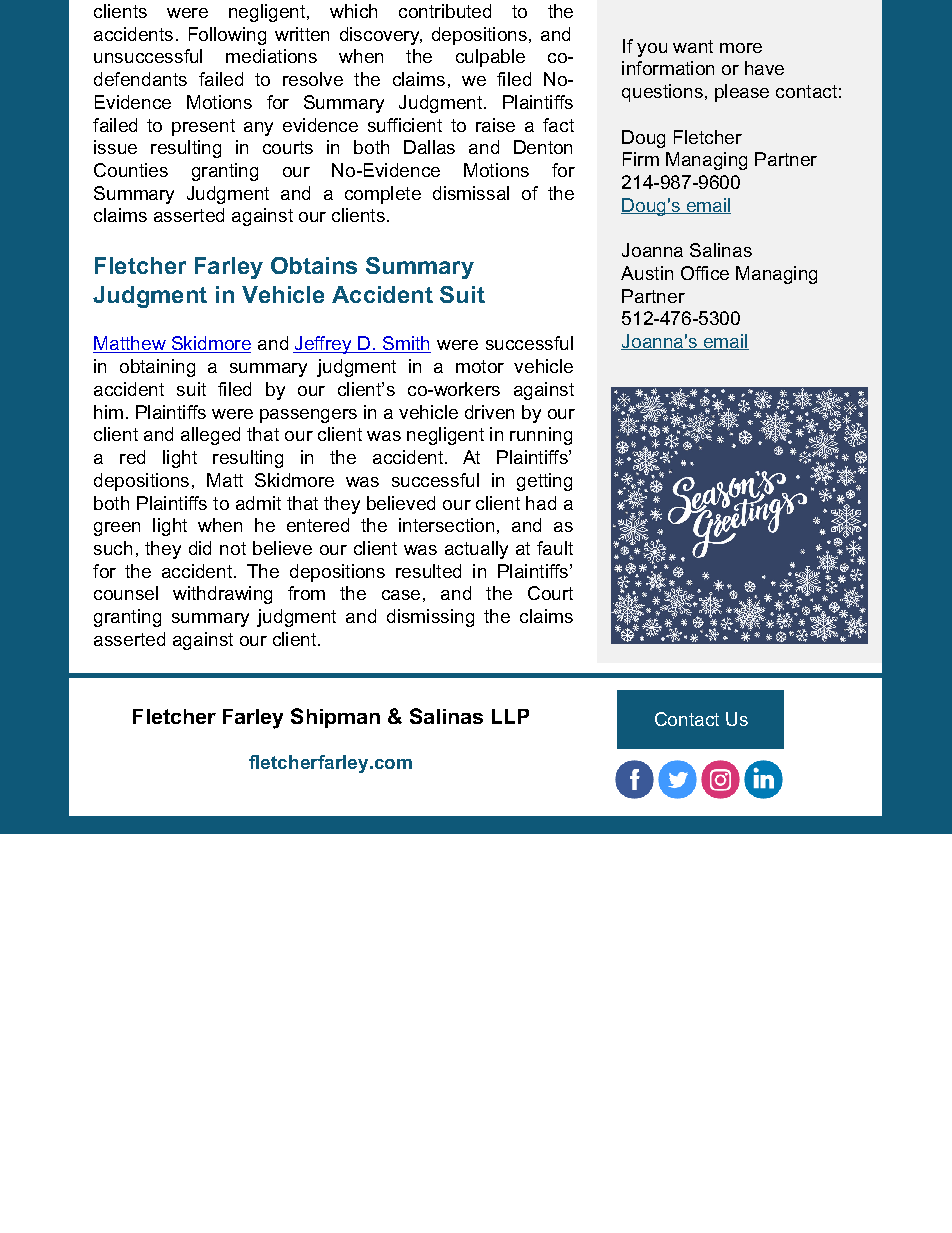 The width and height of the screenshot is (952, 1233). Describe the element at coordinates (480, 366) in the screenshot. I see `motor` at that location.
